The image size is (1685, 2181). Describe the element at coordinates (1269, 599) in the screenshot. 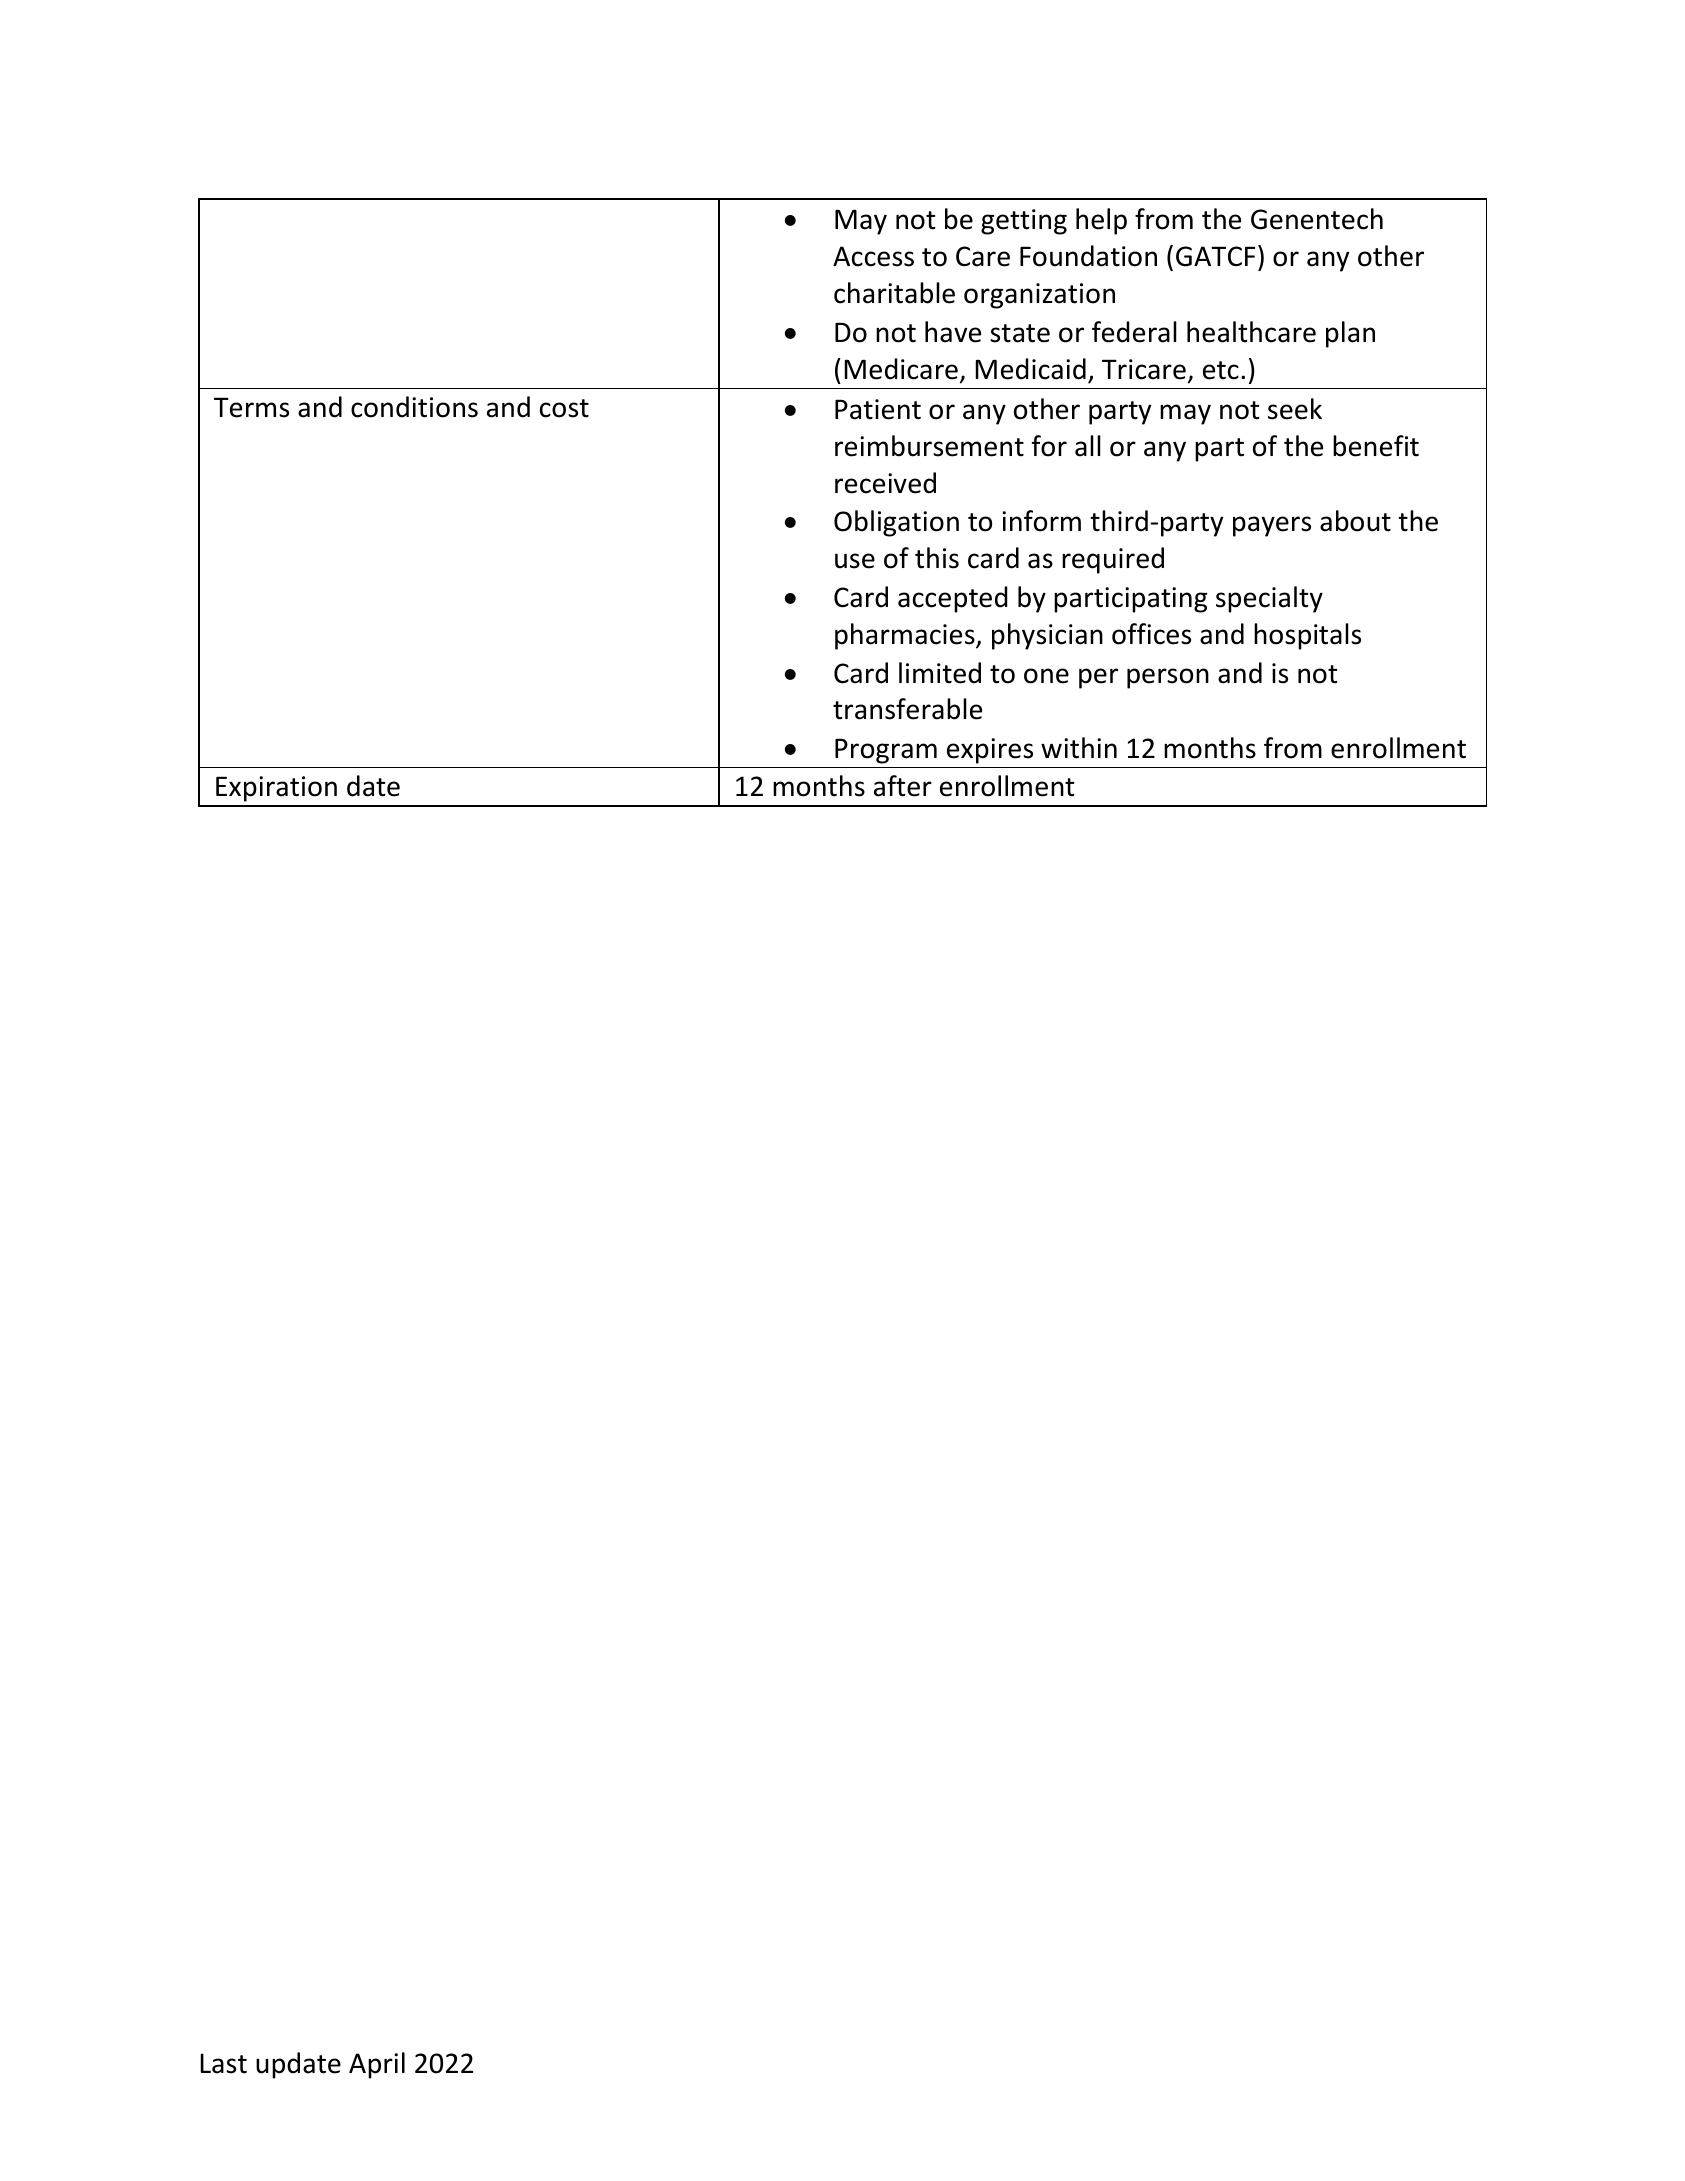

I see `specialty` at that location.
